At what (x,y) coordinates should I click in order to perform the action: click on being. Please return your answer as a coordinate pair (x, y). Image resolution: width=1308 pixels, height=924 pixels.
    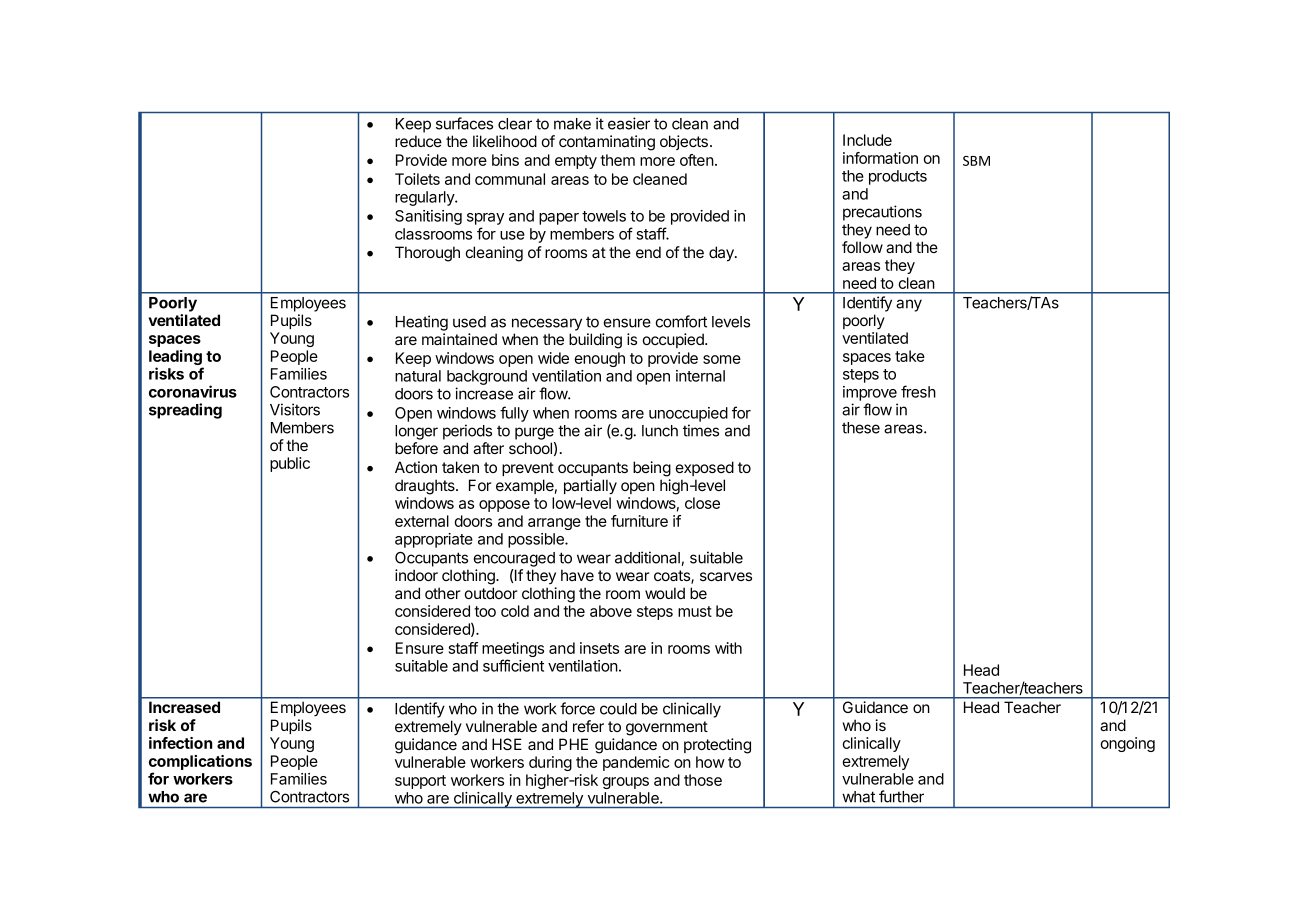
    Looking at the image, I should click on (652, 469).
